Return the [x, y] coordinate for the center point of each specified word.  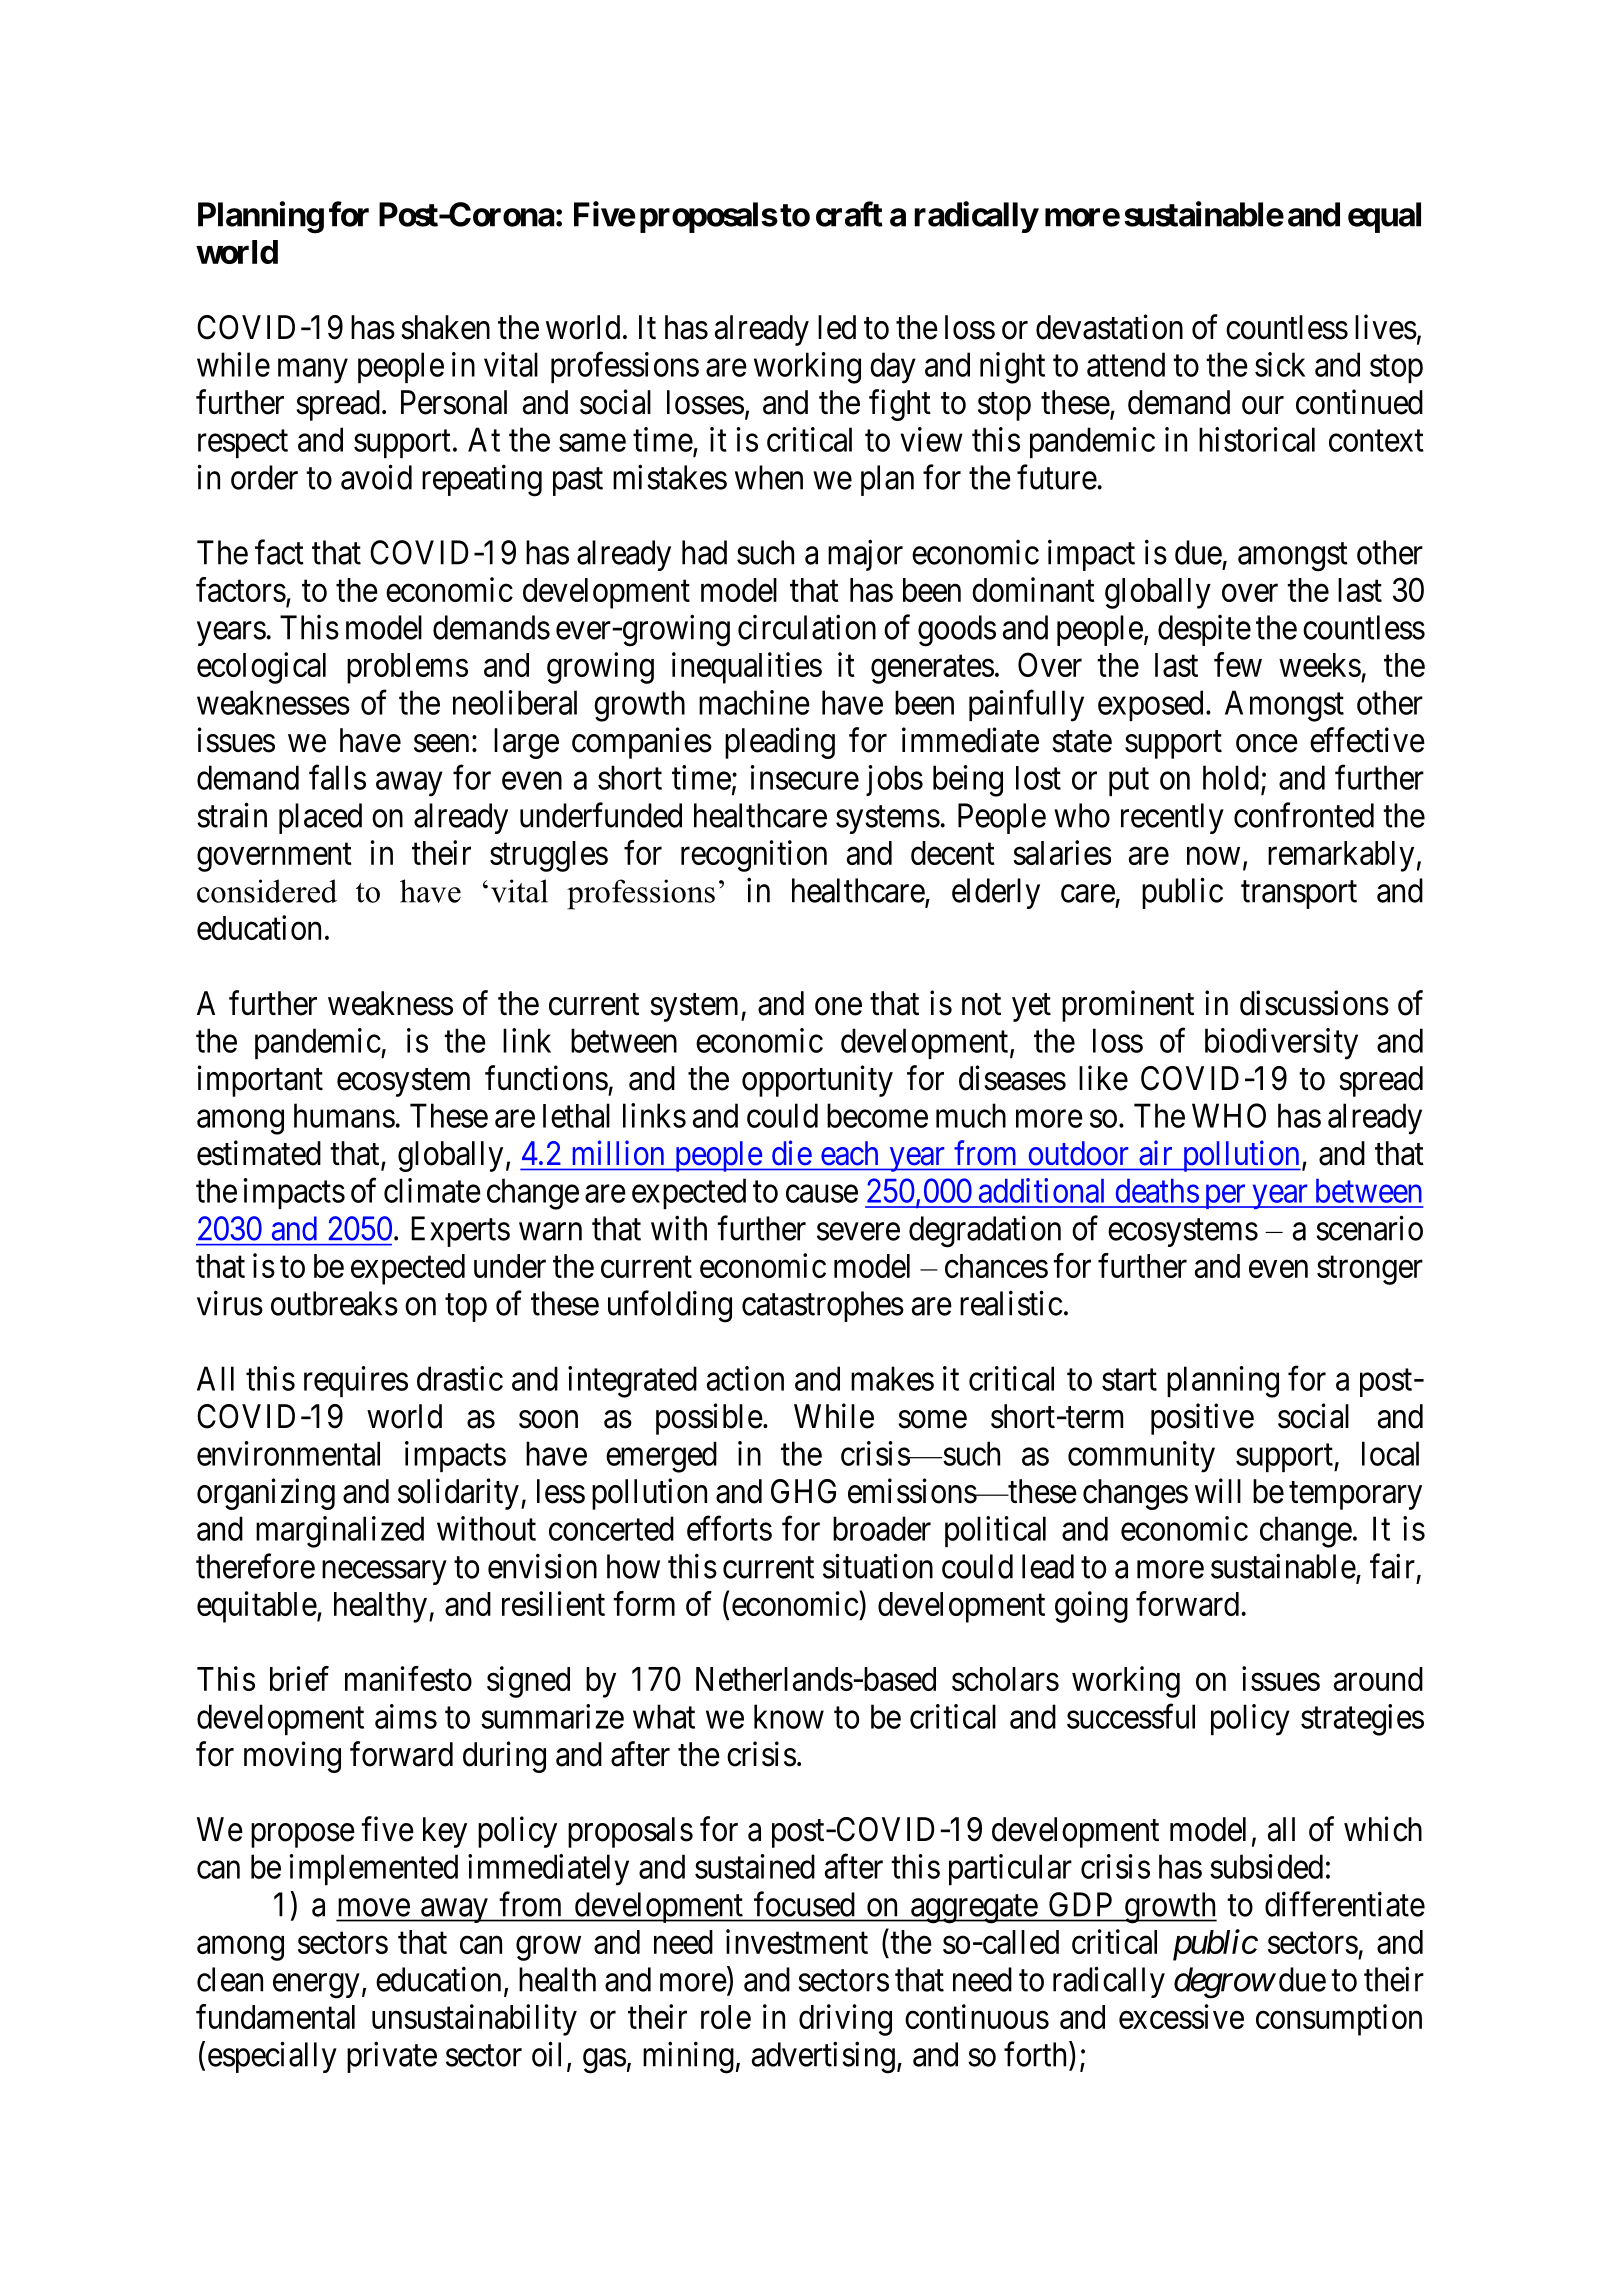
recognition [754, 856]
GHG [803, 1491]
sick [1280, 364]
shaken [446, 327]
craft [849, 214]
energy [316, 1986]
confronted [1304, 815]
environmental [288, 1453]
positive [1202, 1419]
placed [320, 818]
